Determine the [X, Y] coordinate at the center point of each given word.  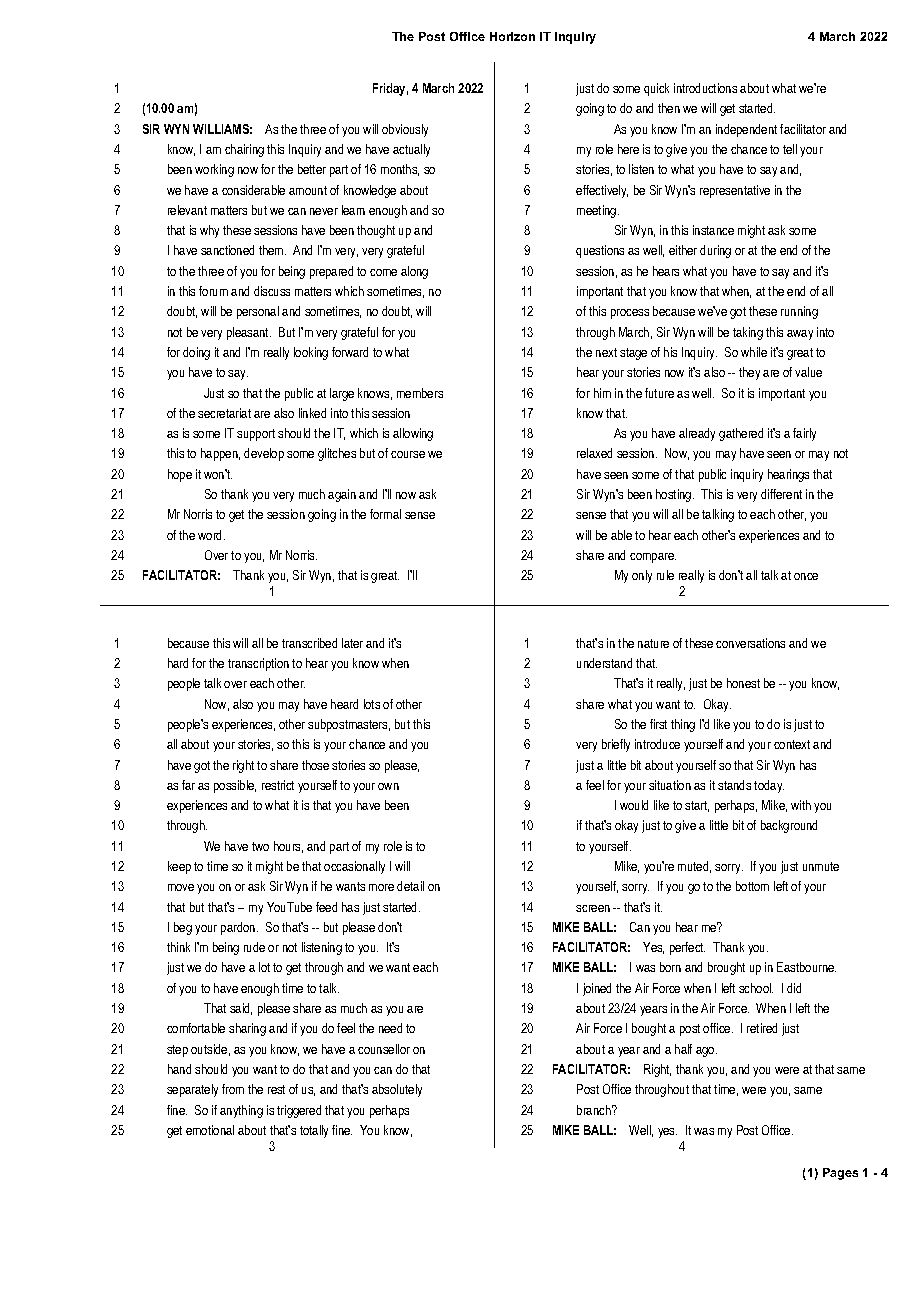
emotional [210, 1130]
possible [235, 786]
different [781, 494]
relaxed [594, 453]
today [769, 786]
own [388, 786]
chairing [244, 150]
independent [746, 130]
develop [264, 454]
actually [411, 150]
